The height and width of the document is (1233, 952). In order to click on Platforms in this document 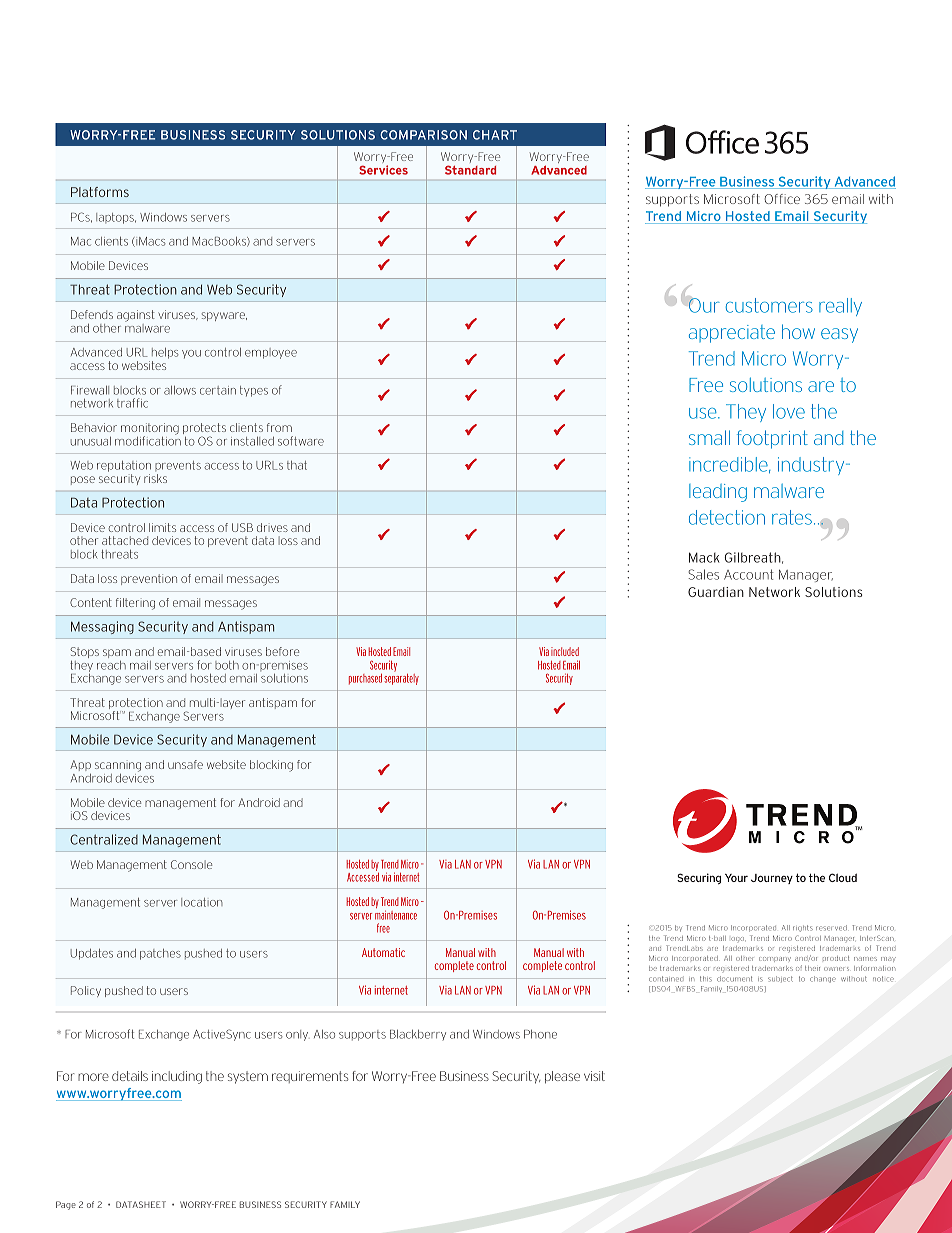, I will do `click(100, 192)`.
